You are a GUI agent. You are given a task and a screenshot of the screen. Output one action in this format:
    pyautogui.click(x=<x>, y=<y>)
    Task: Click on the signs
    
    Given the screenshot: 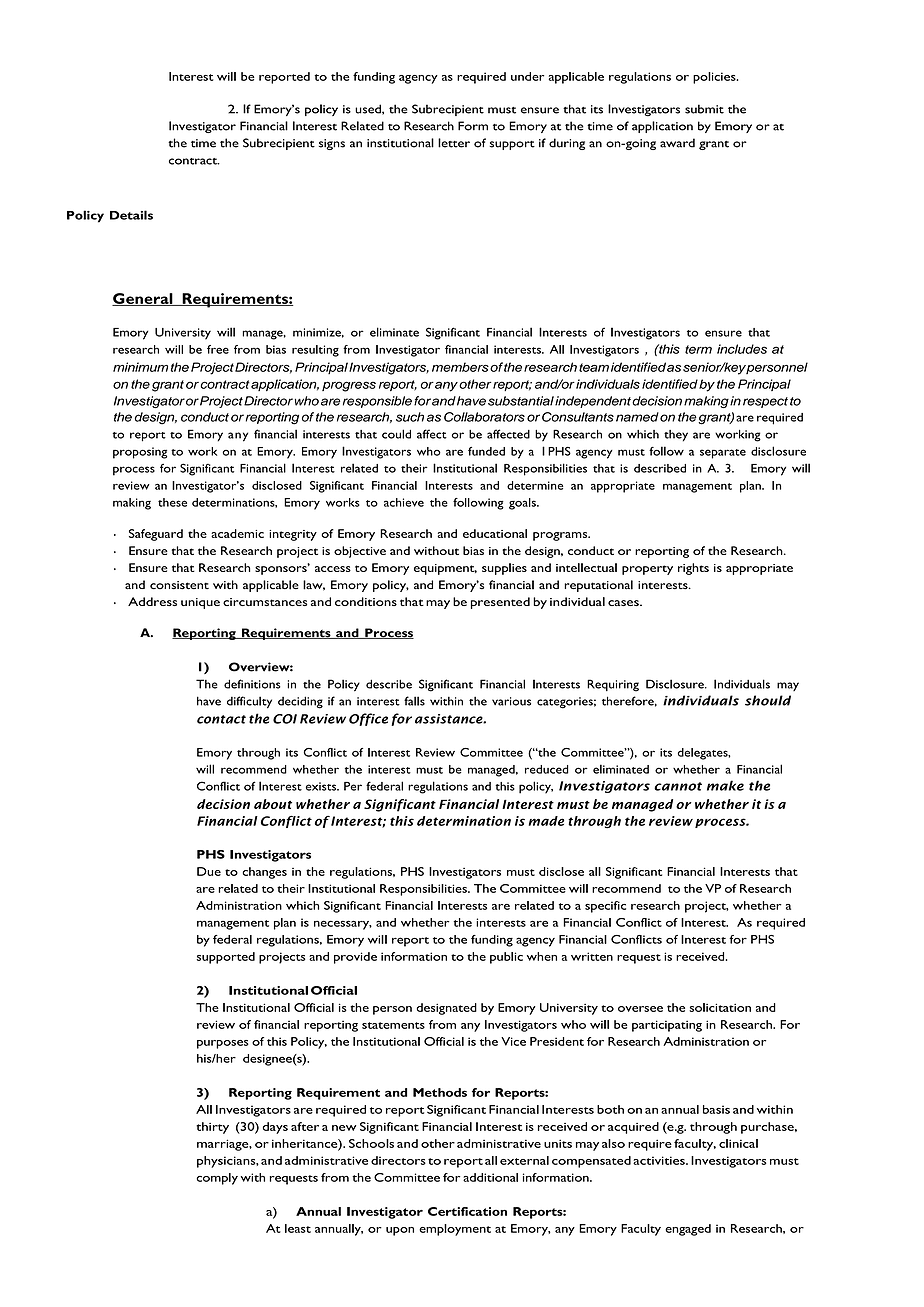 What is the action you would take?
    pyautogui.click(x=332, y=144)
